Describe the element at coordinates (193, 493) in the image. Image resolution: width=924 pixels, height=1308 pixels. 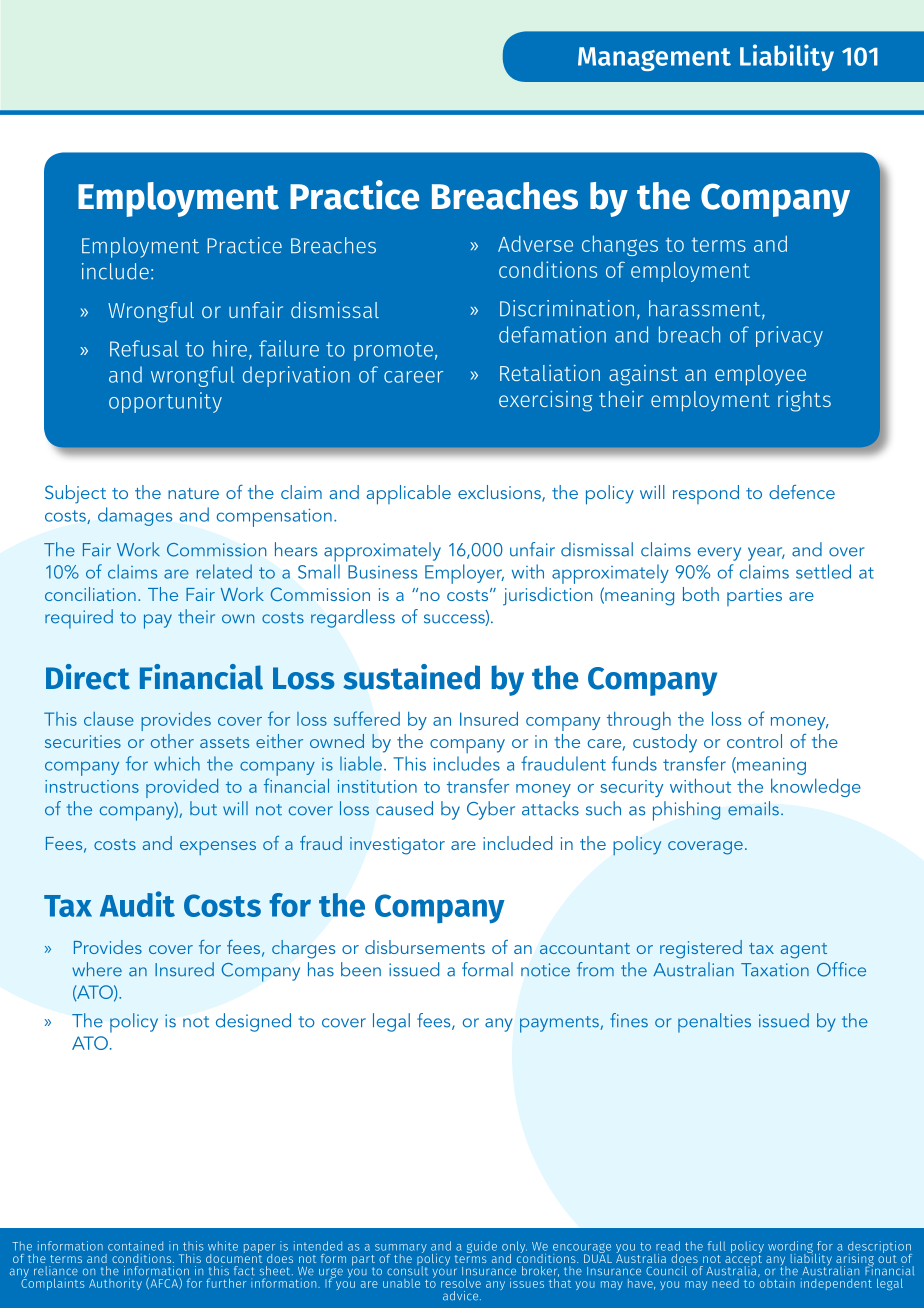
I see `nature` at that location.
